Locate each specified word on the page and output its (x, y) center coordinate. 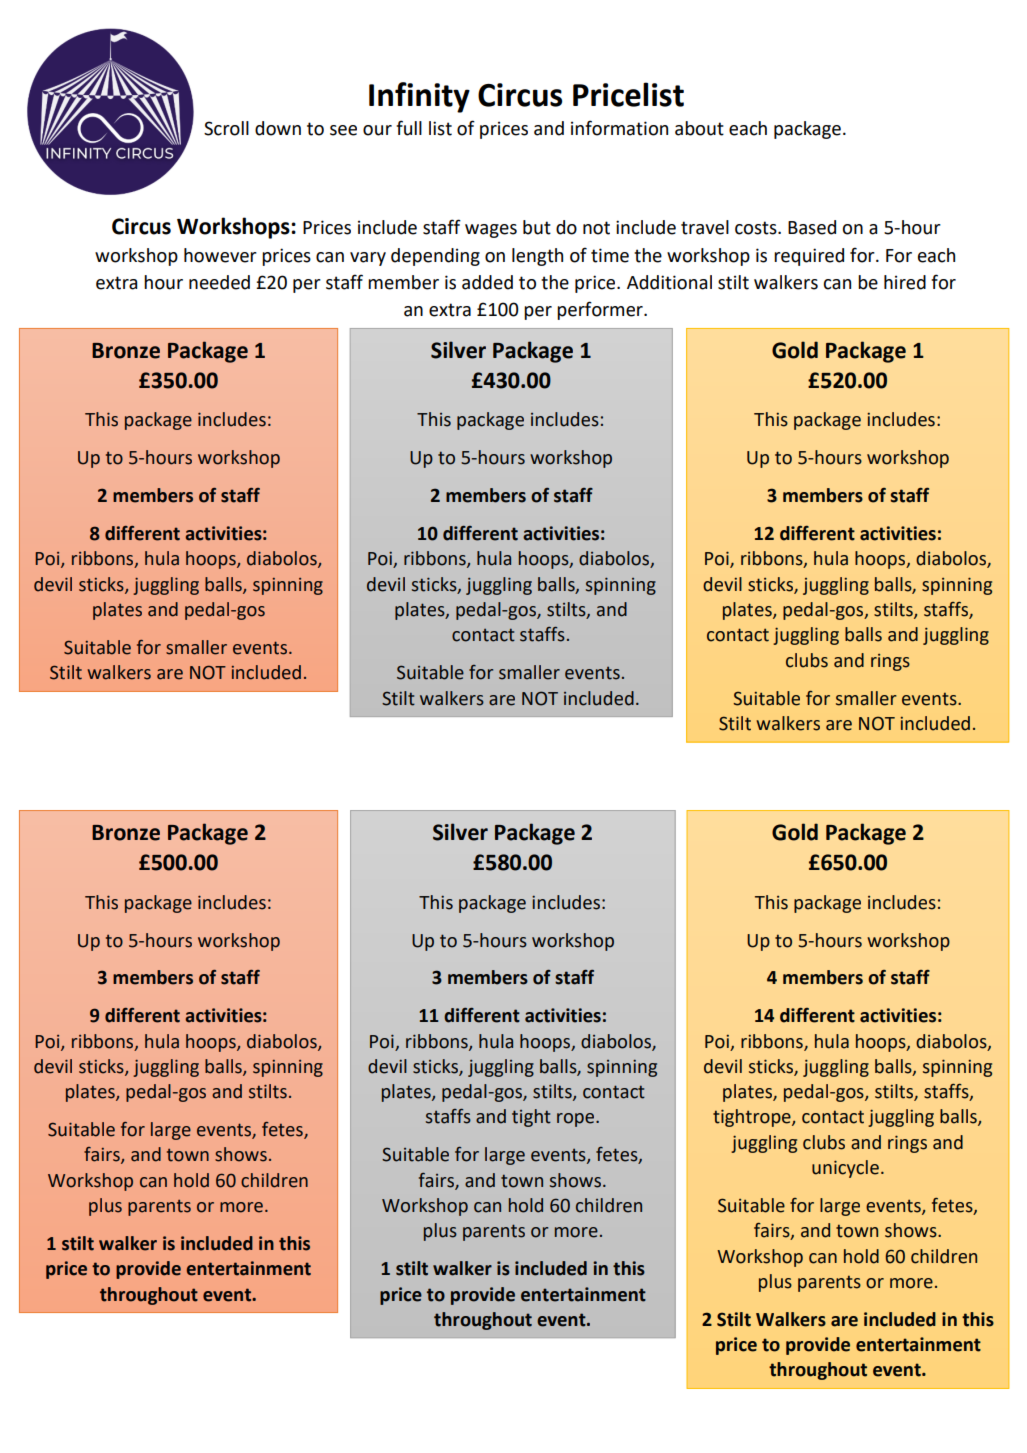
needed (219, 282)
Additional (669, 282)
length (537, 257)
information (619, 128)
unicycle (845, 1169)
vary (368, 259)
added (487, 282)
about (699, 128)
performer (601, 310)
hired (905, 282)
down (278, 128)
